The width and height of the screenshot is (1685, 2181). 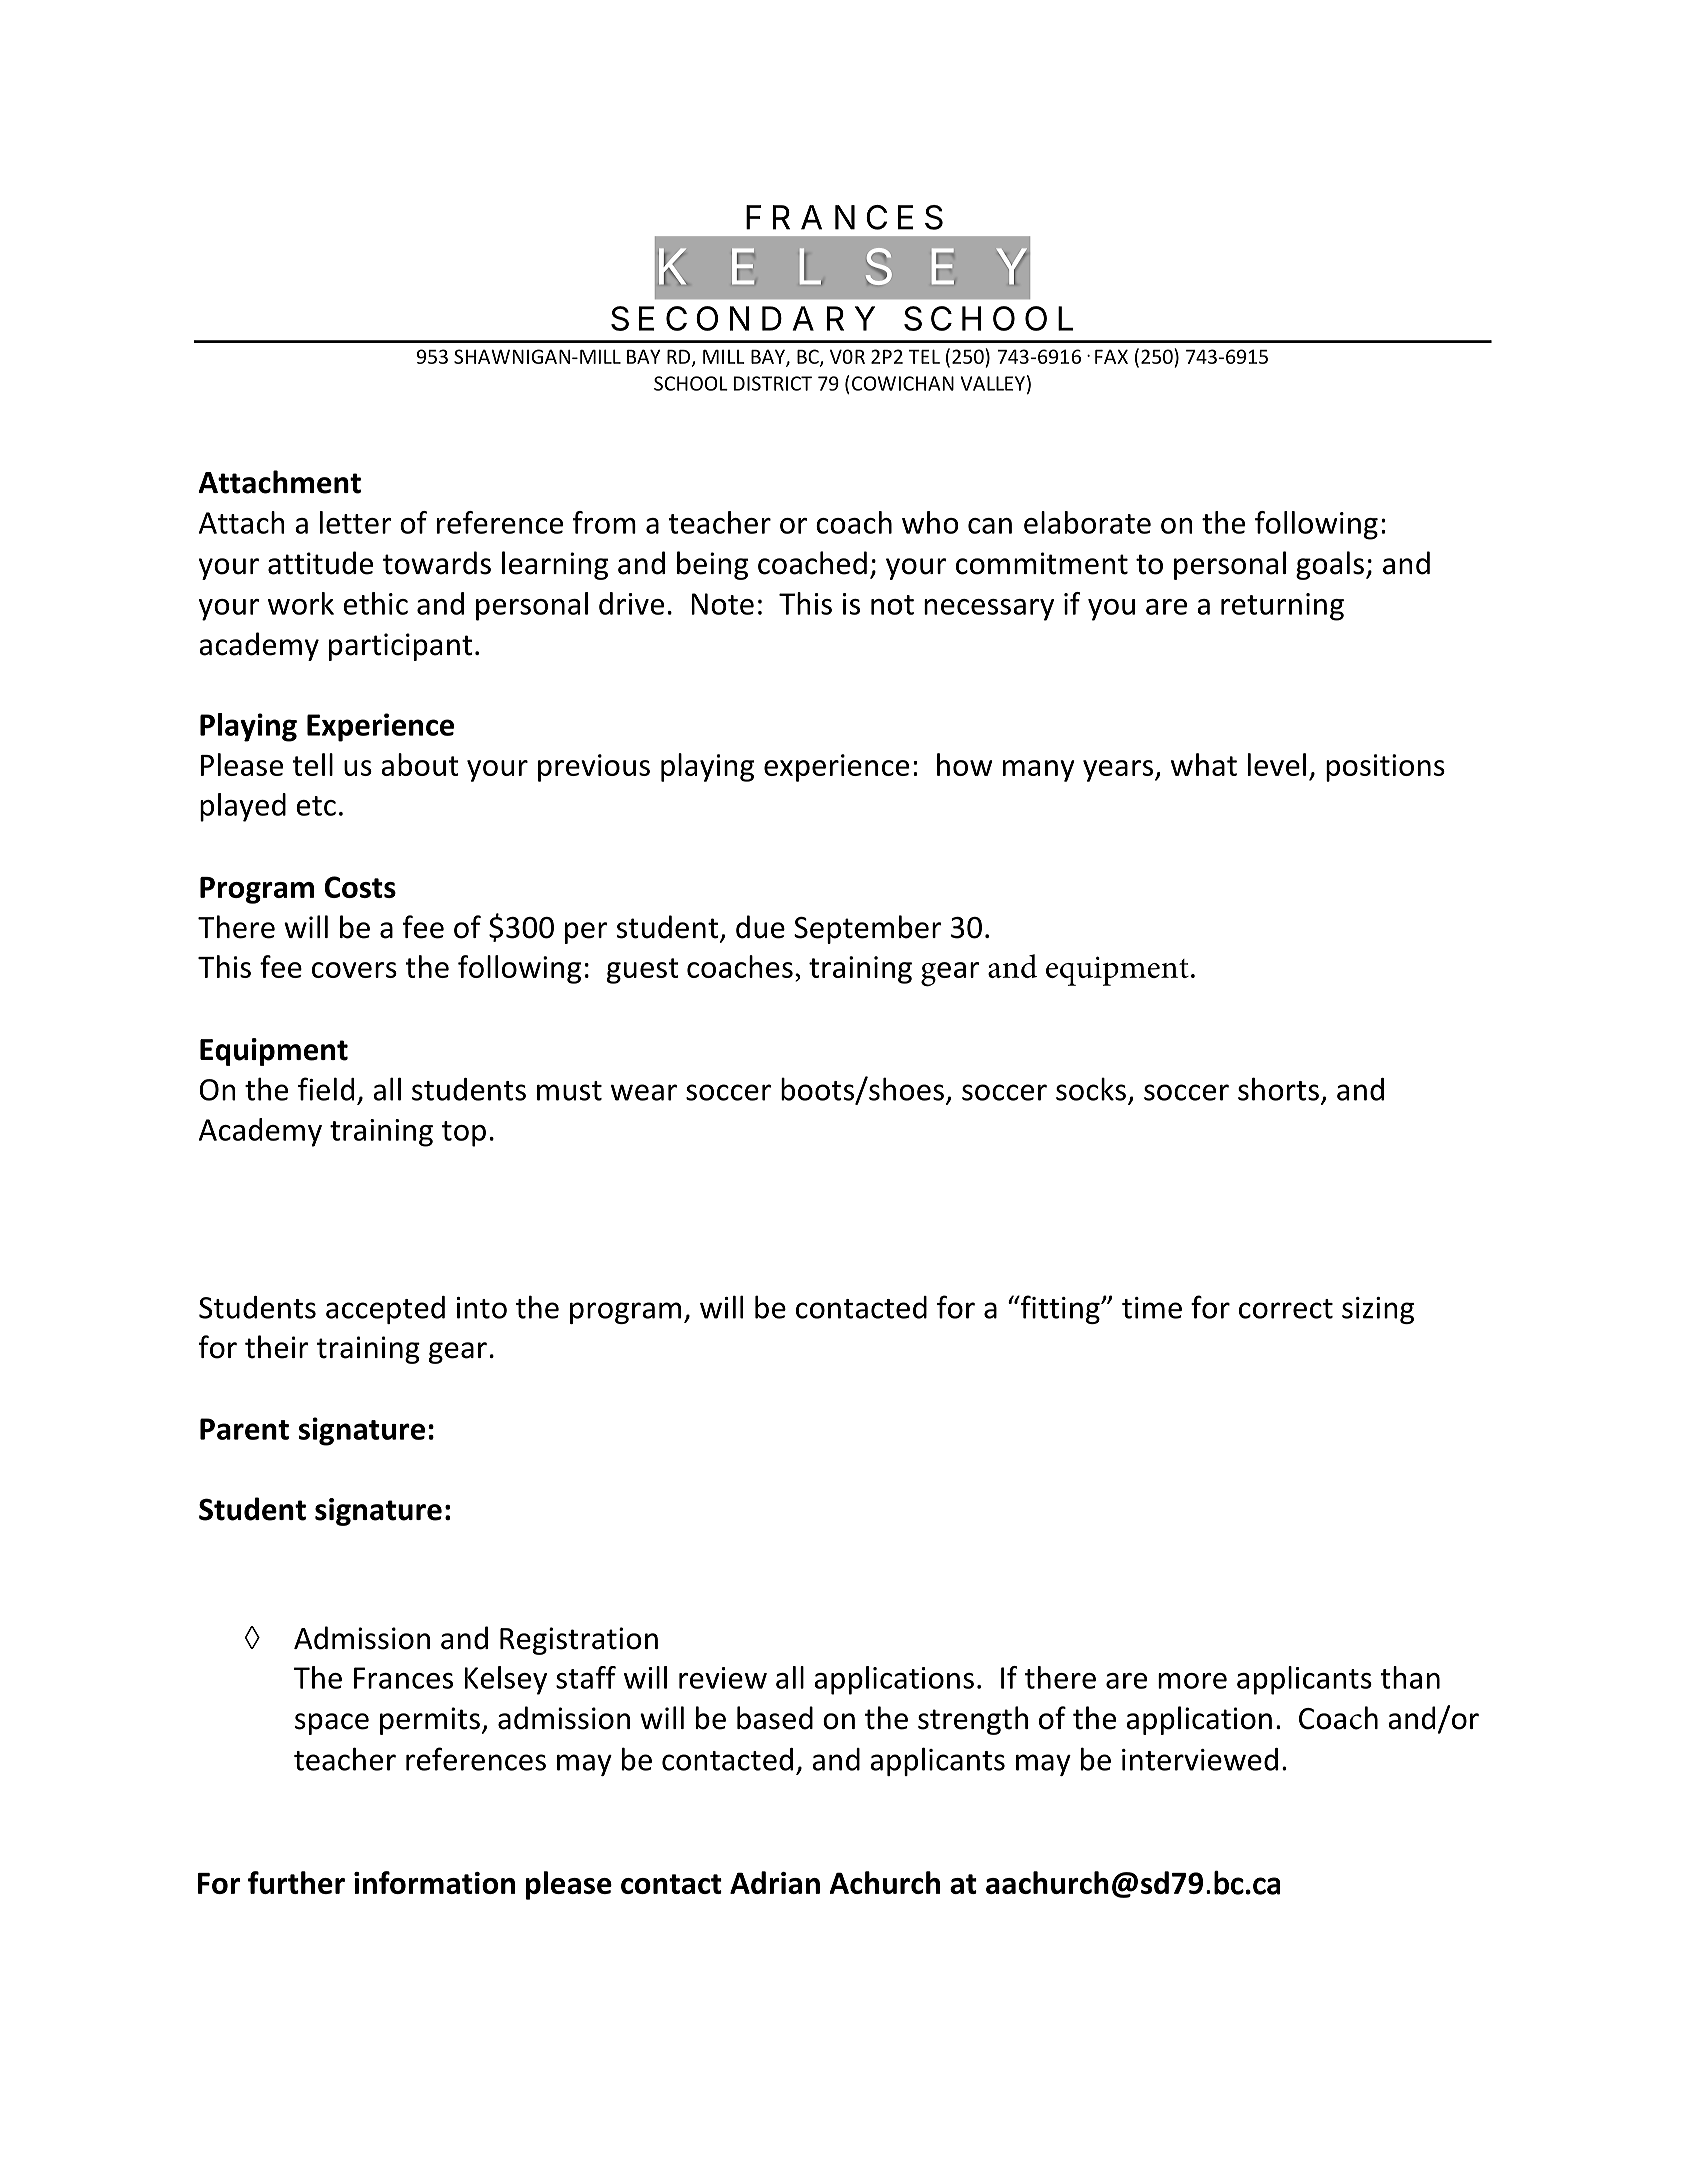 What do you see at coordinates (326, 1089) in the screenshot?
I see `field` at bounding box center [326, 1089].
